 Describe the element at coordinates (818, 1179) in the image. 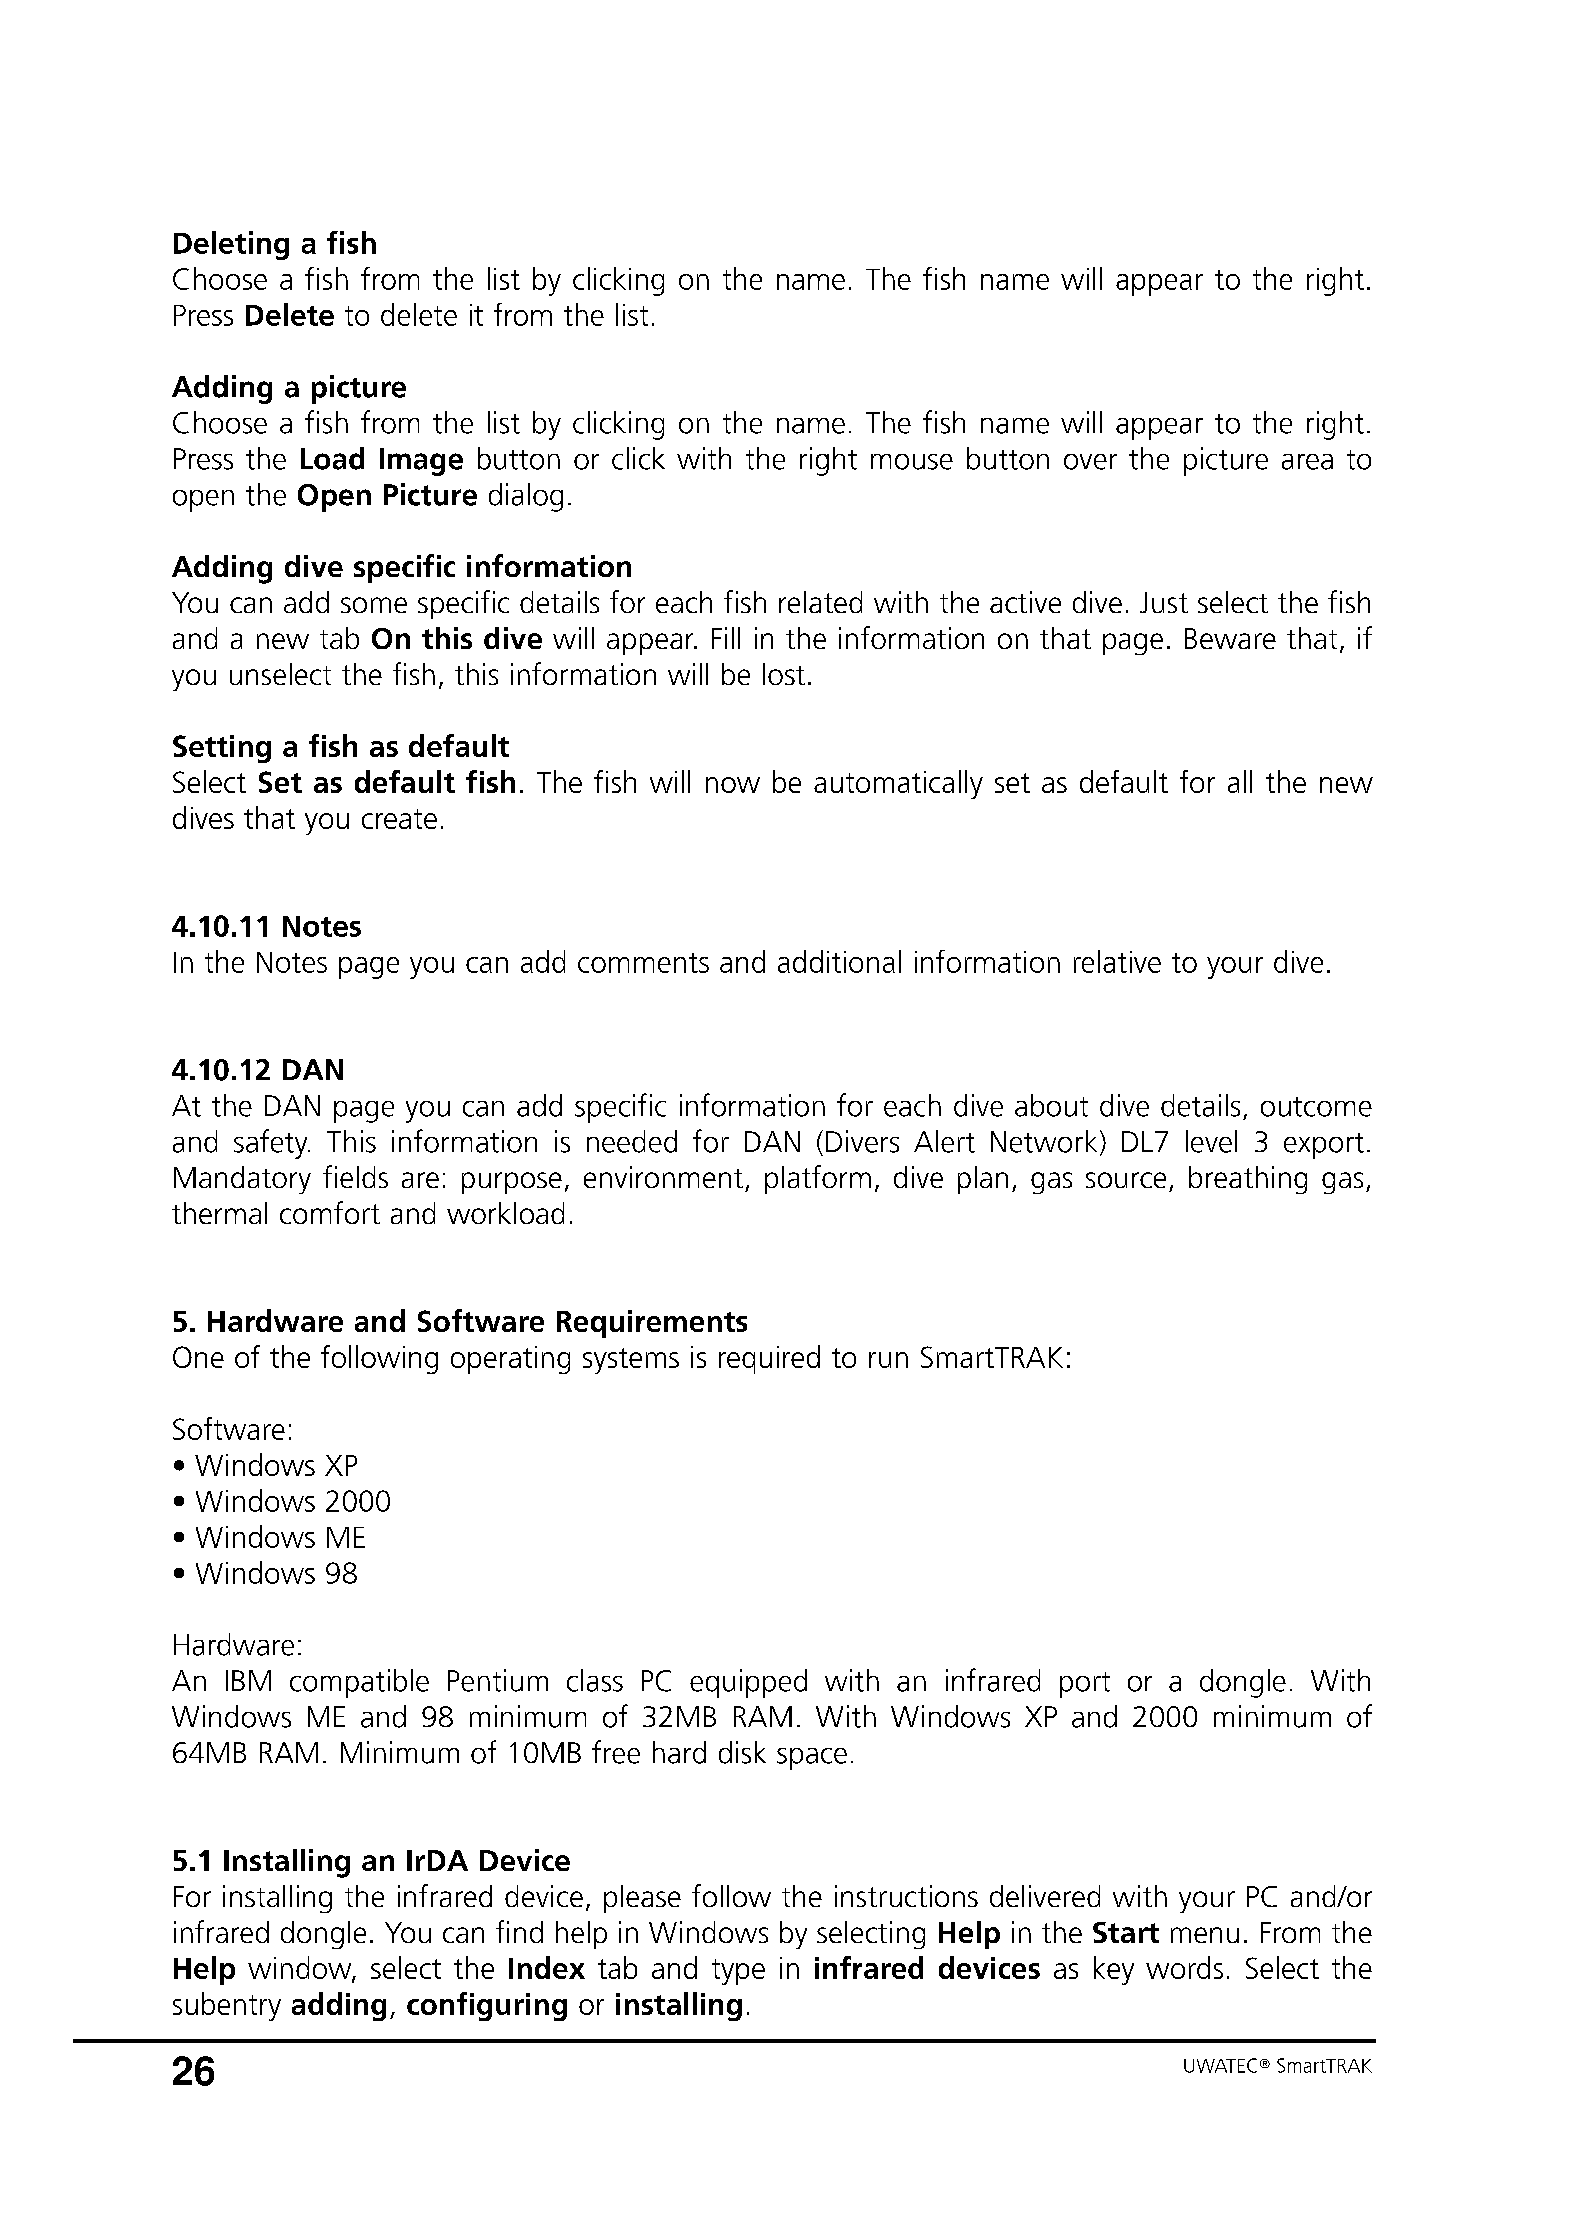

I see `platform` at that location.
